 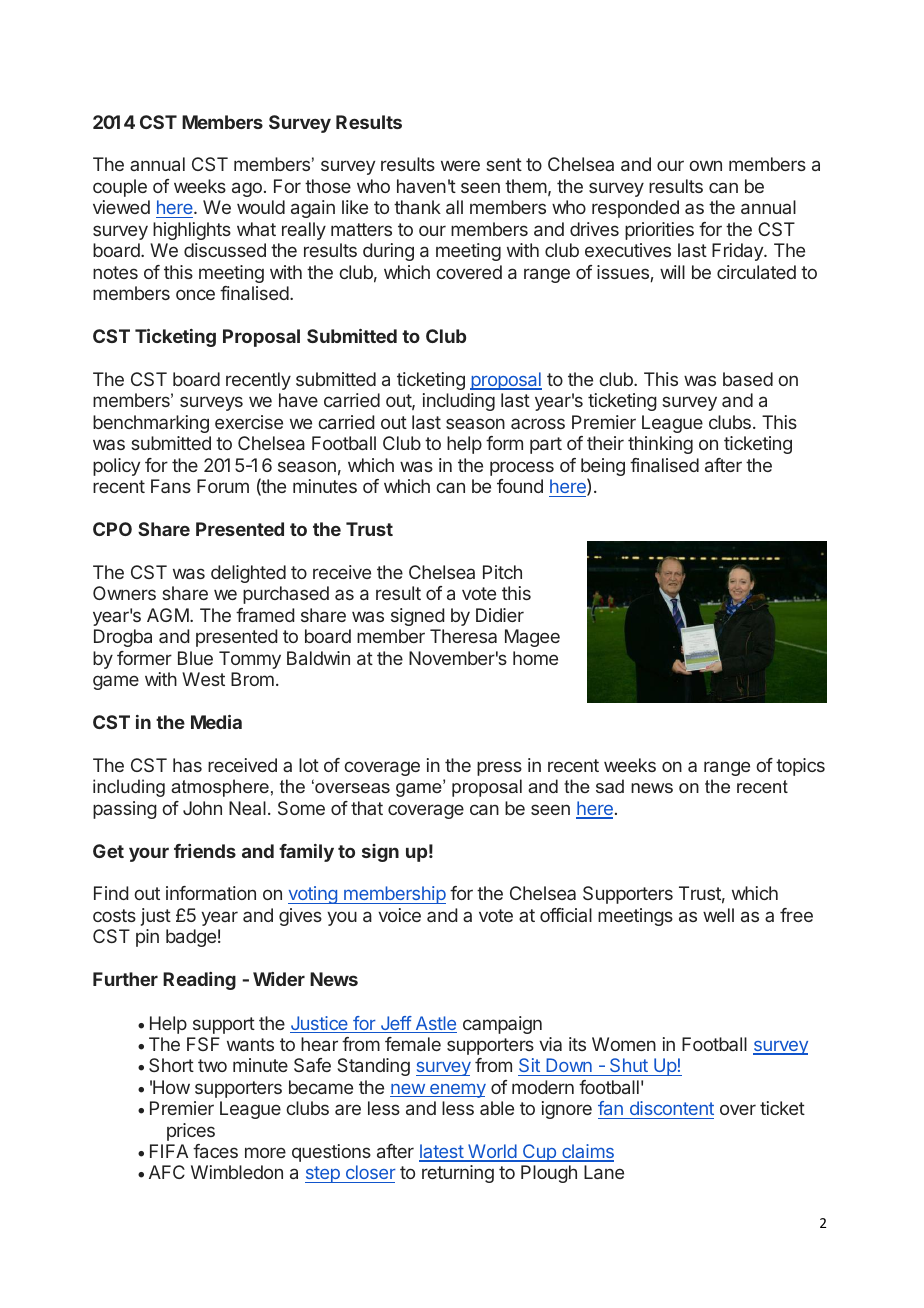 What do you see at coordinates (522, 468) in the page?
I see `process` at bounding box center [522, 468].
